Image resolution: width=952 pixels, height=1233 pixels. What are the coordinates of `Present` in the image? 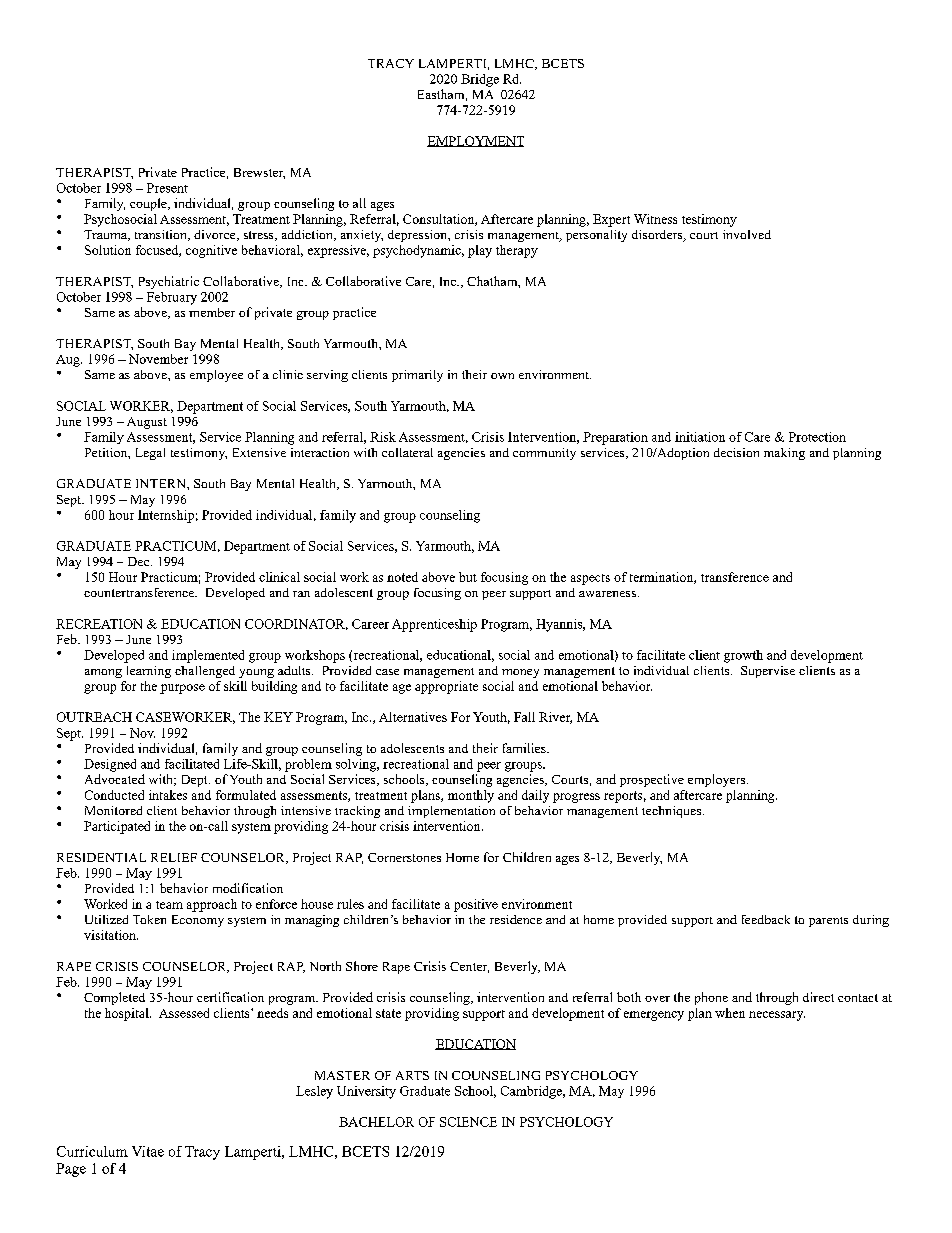 It's located at (167, 188).
